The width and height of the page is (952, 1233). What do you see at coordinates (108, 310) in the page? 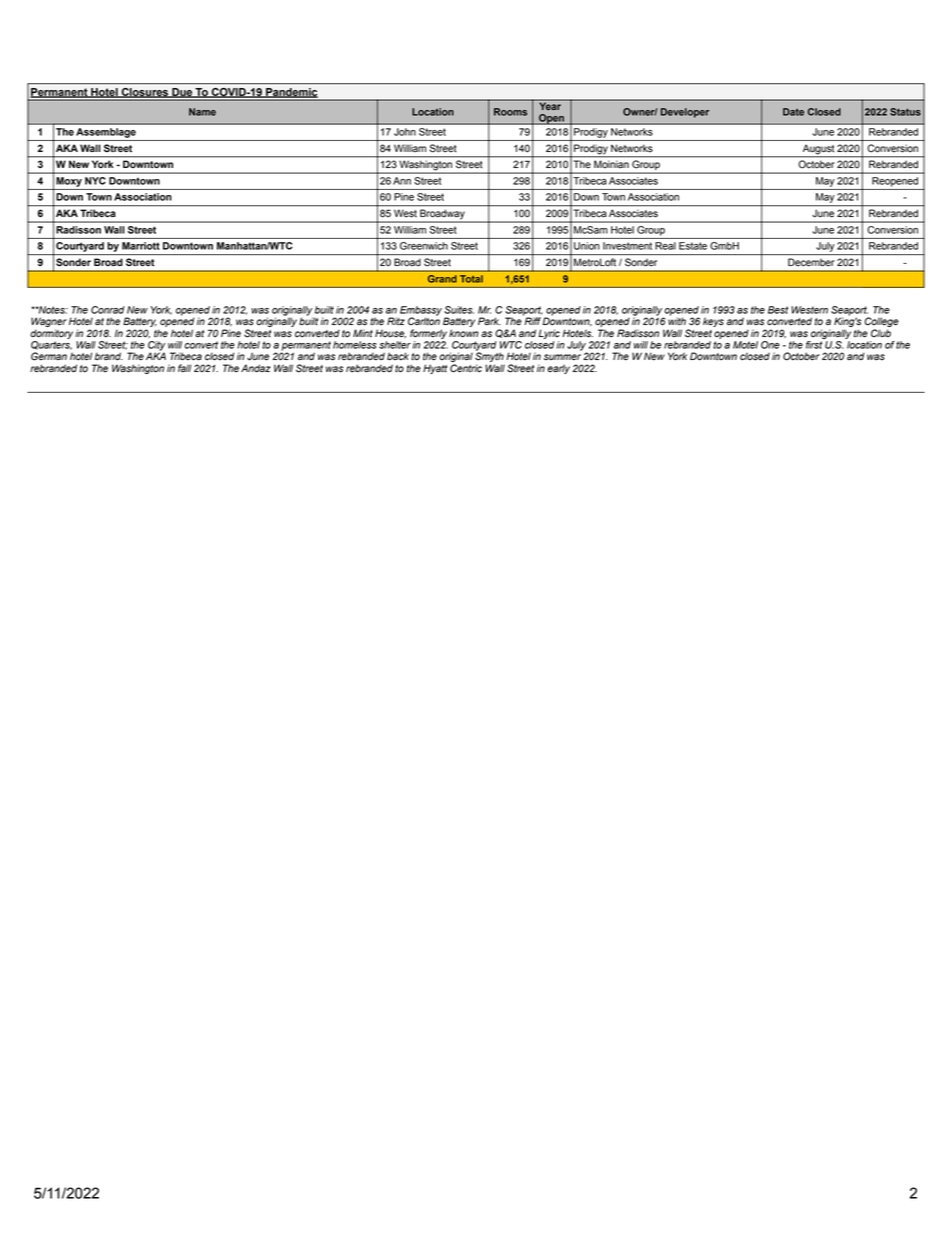
I see `Conrad` at bounding box center [108, 310].
